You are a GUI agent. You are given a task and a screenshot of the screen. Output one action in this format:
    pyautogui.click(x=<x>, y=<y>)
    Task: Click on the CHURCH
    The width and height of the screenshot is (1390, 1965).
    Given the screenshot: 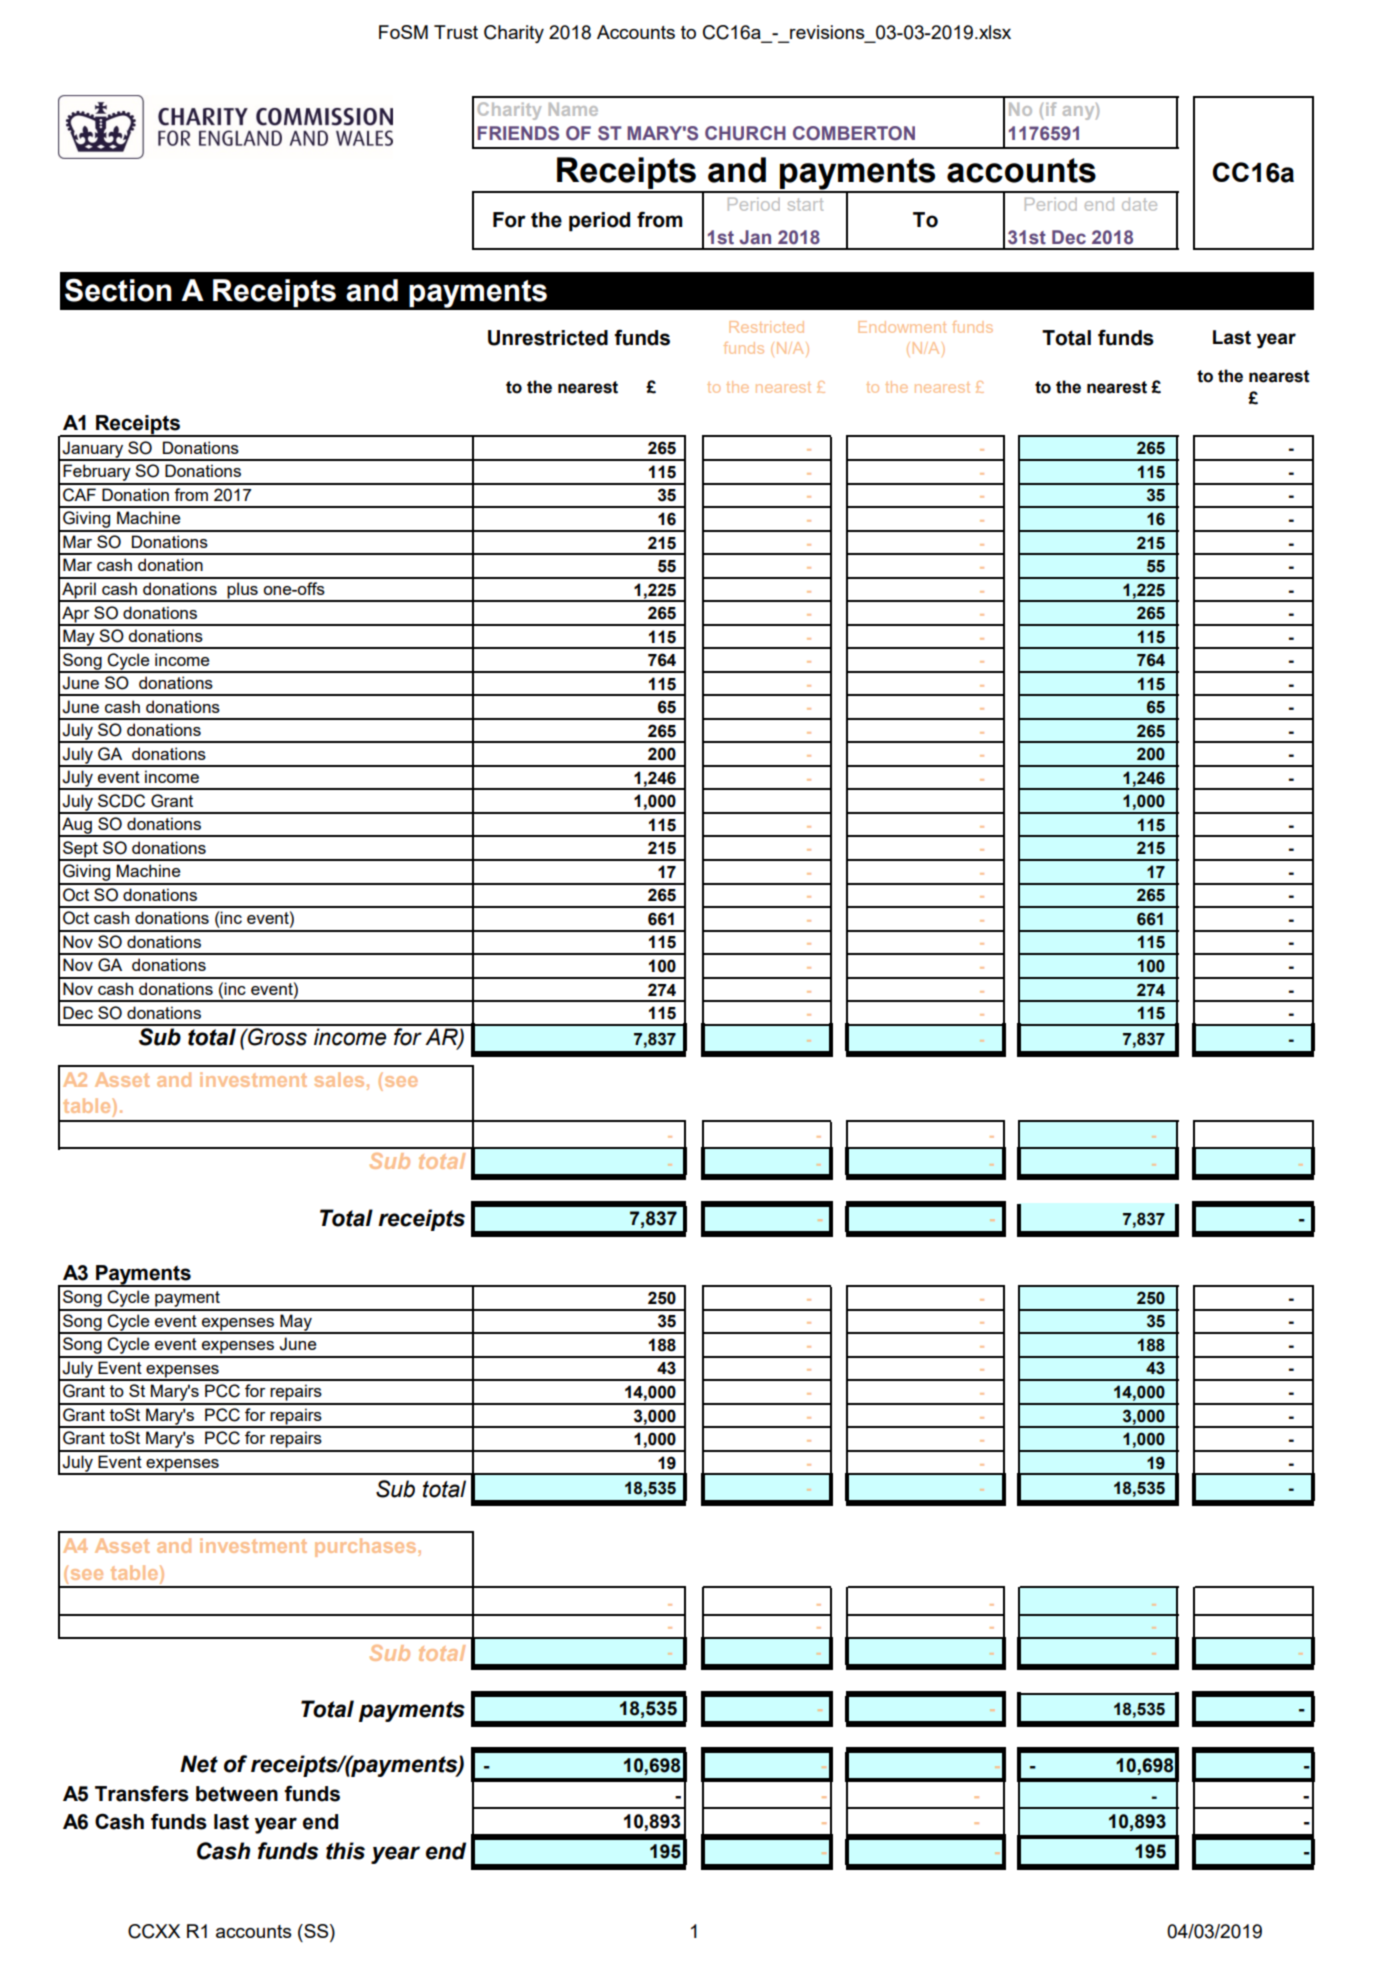 What is the action you would take?
    pyautogui.click(x=745, y=133)
